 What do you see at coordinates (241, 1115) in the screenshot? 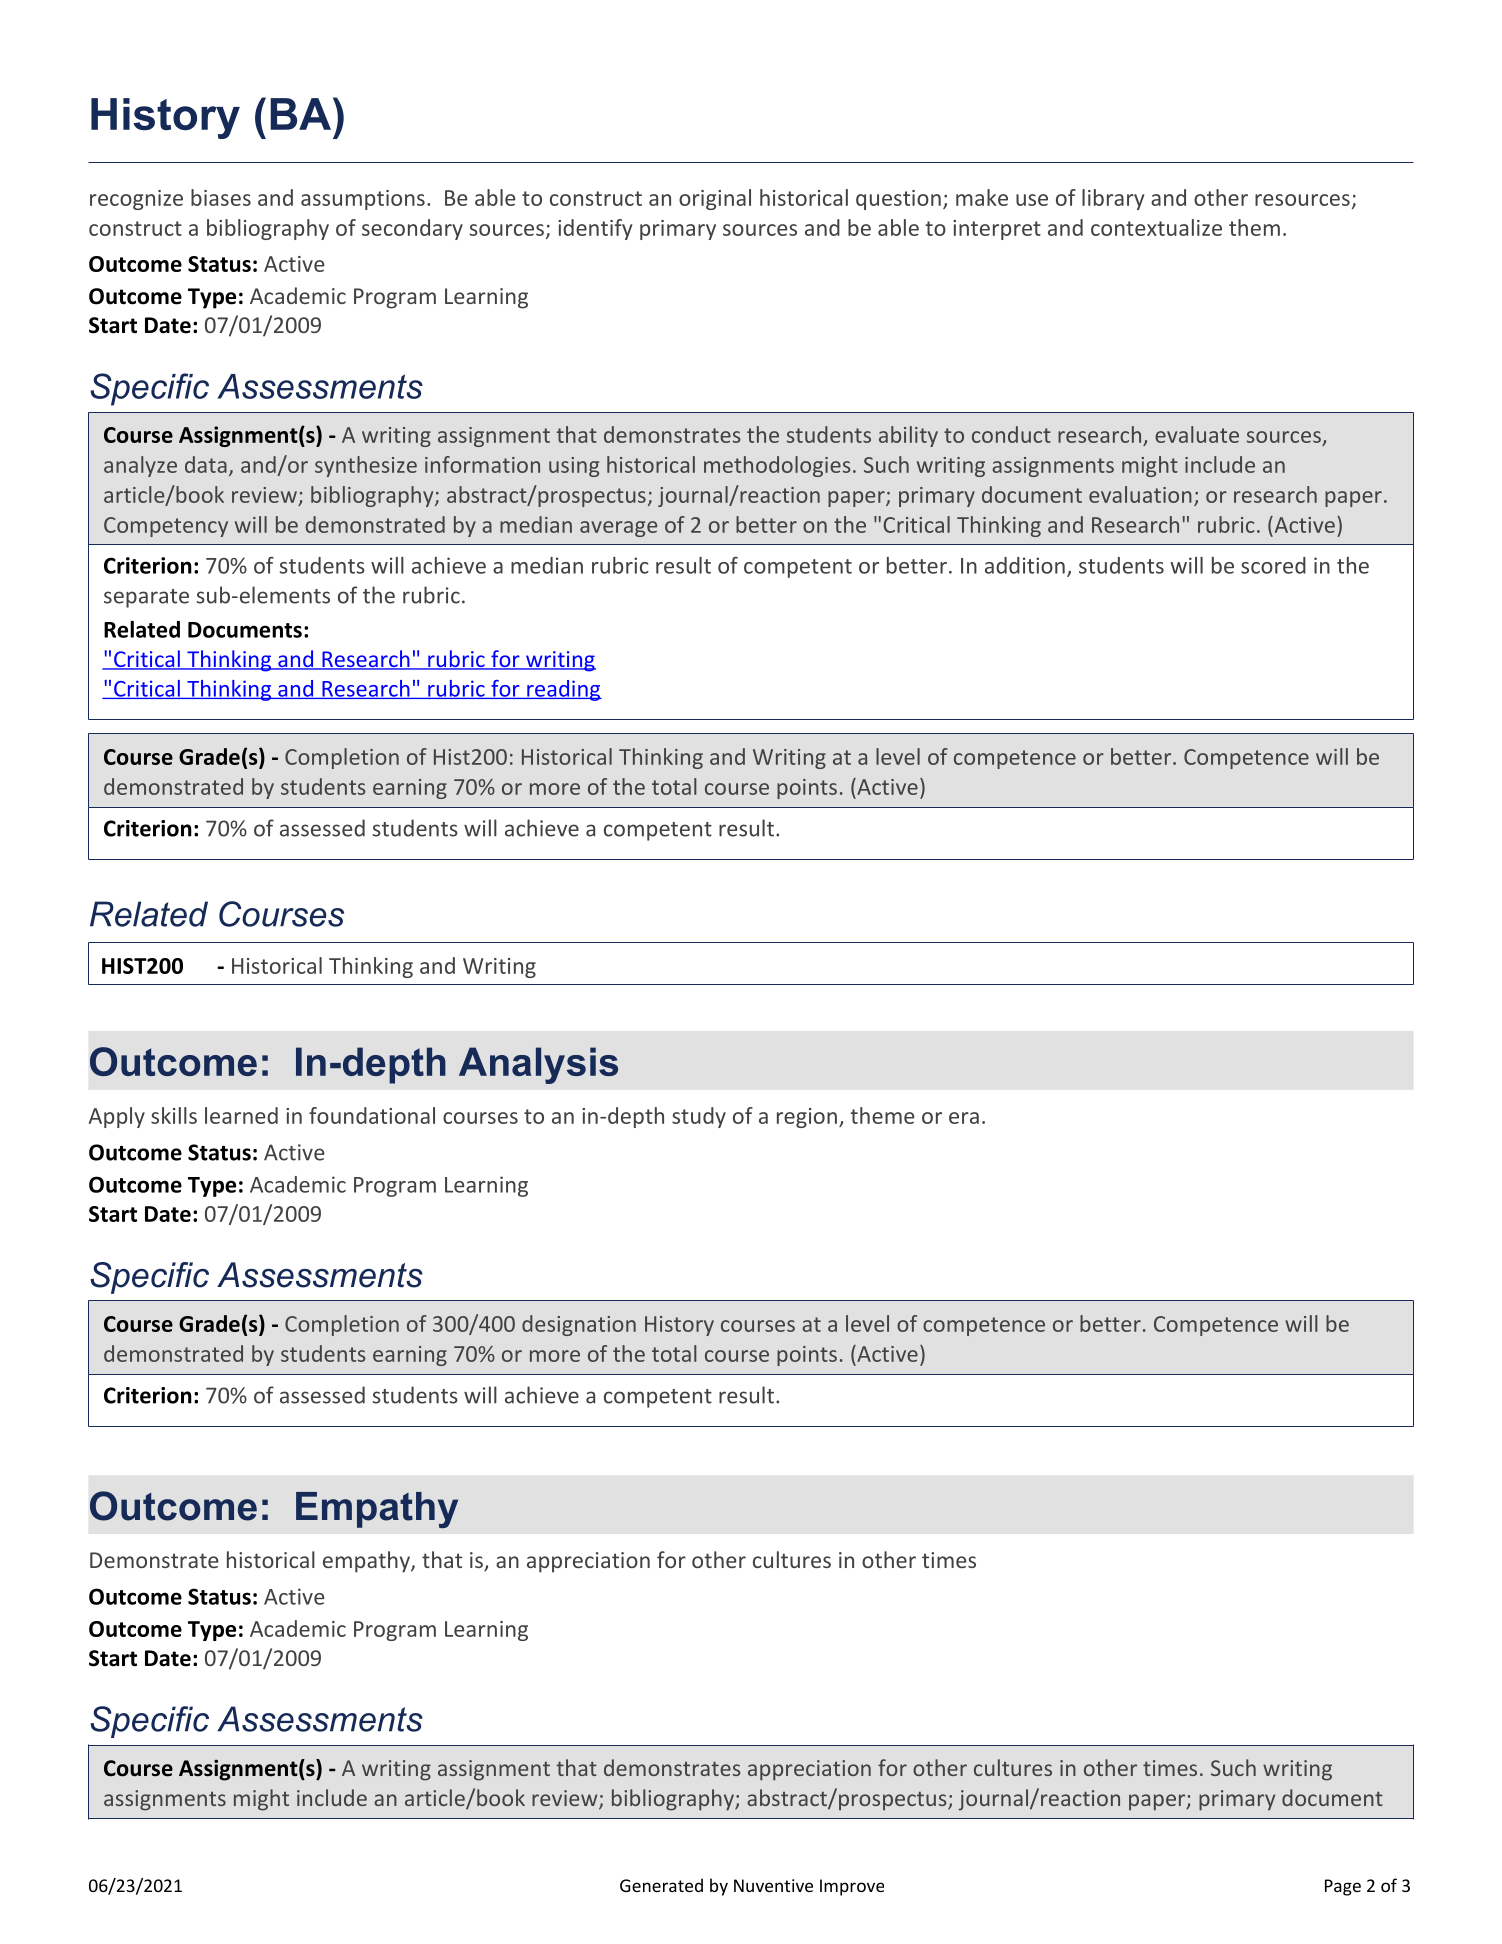
I see `learned` at bounding box center [241, 1115].
